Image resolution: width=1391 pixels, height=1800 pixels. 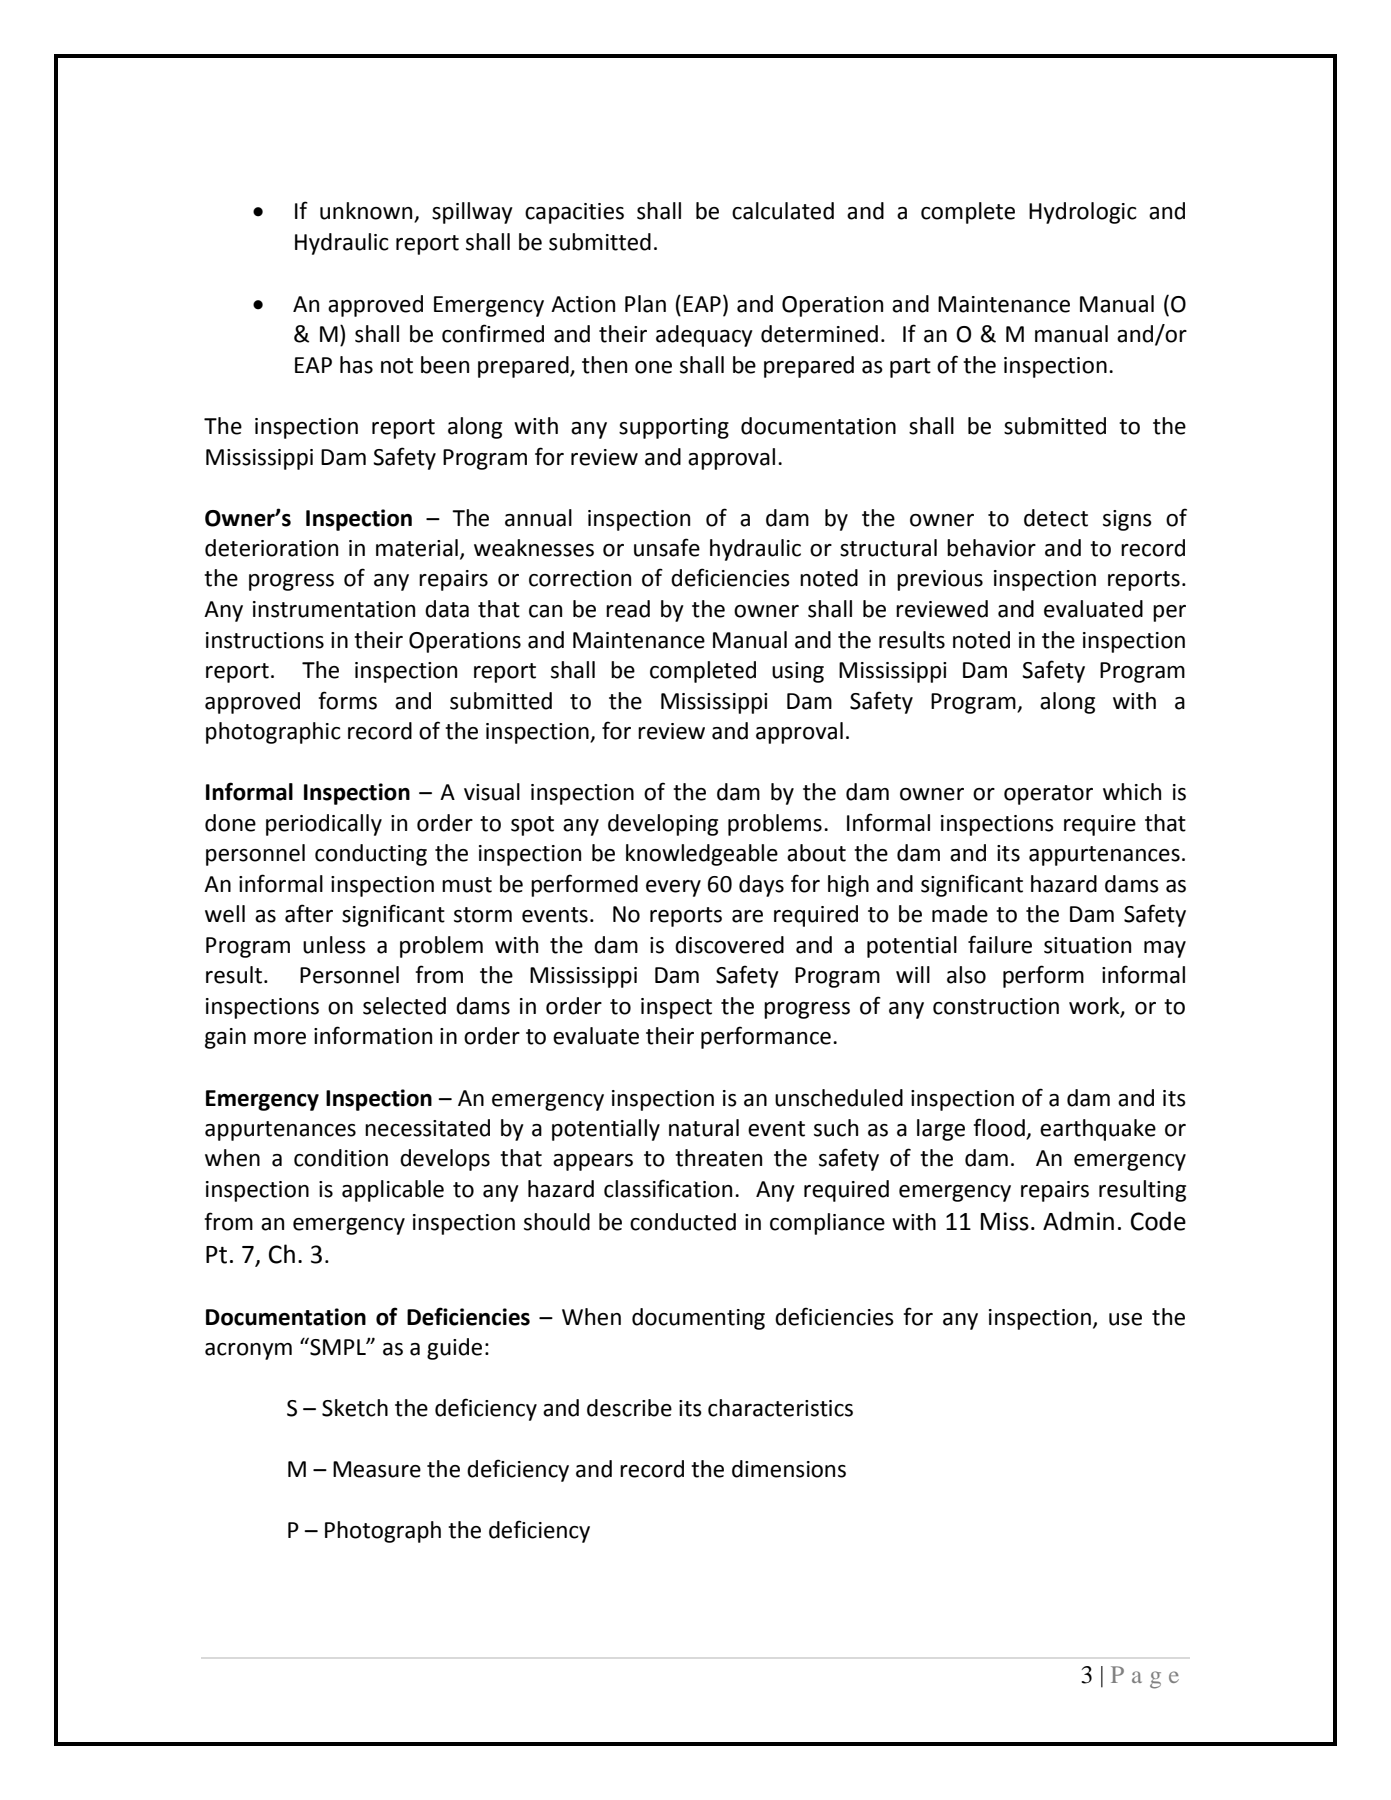 I want to click on deterioration, so click(x=271, y=548).
